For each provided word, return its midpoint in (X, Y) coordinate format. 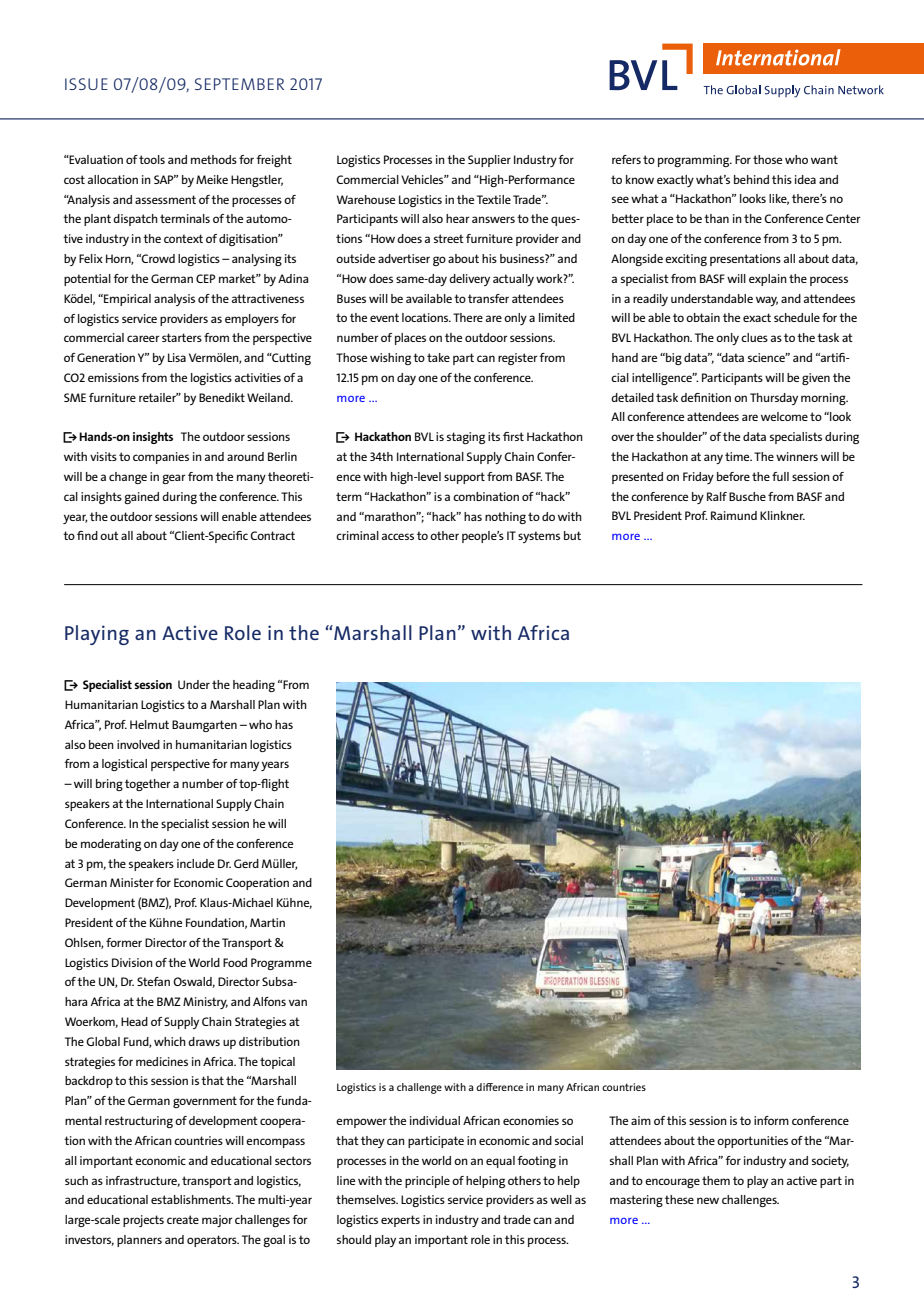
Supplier (489, 161)
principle (427, 1182)
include (195, 863)
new (708, 1200)
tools (152, 159)
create (183, 1219)
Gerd (246, 863)
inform (771, 1120)
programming (695, 161)
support (464, 478)
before (733, 476)
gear (173, 479)
